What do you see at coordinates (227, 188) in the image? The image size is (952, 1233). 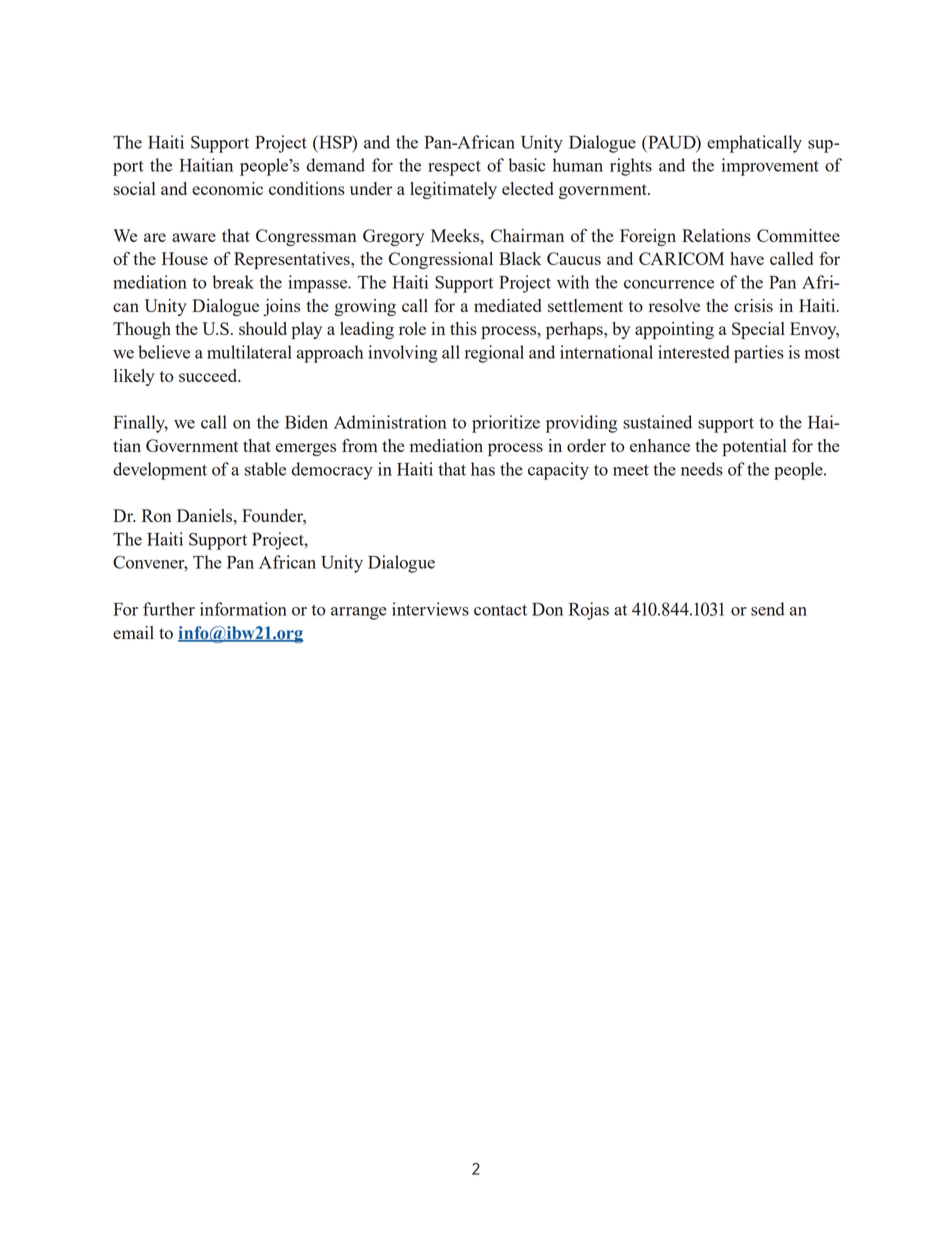 I see `economic` at bounding box center [227, 188].
